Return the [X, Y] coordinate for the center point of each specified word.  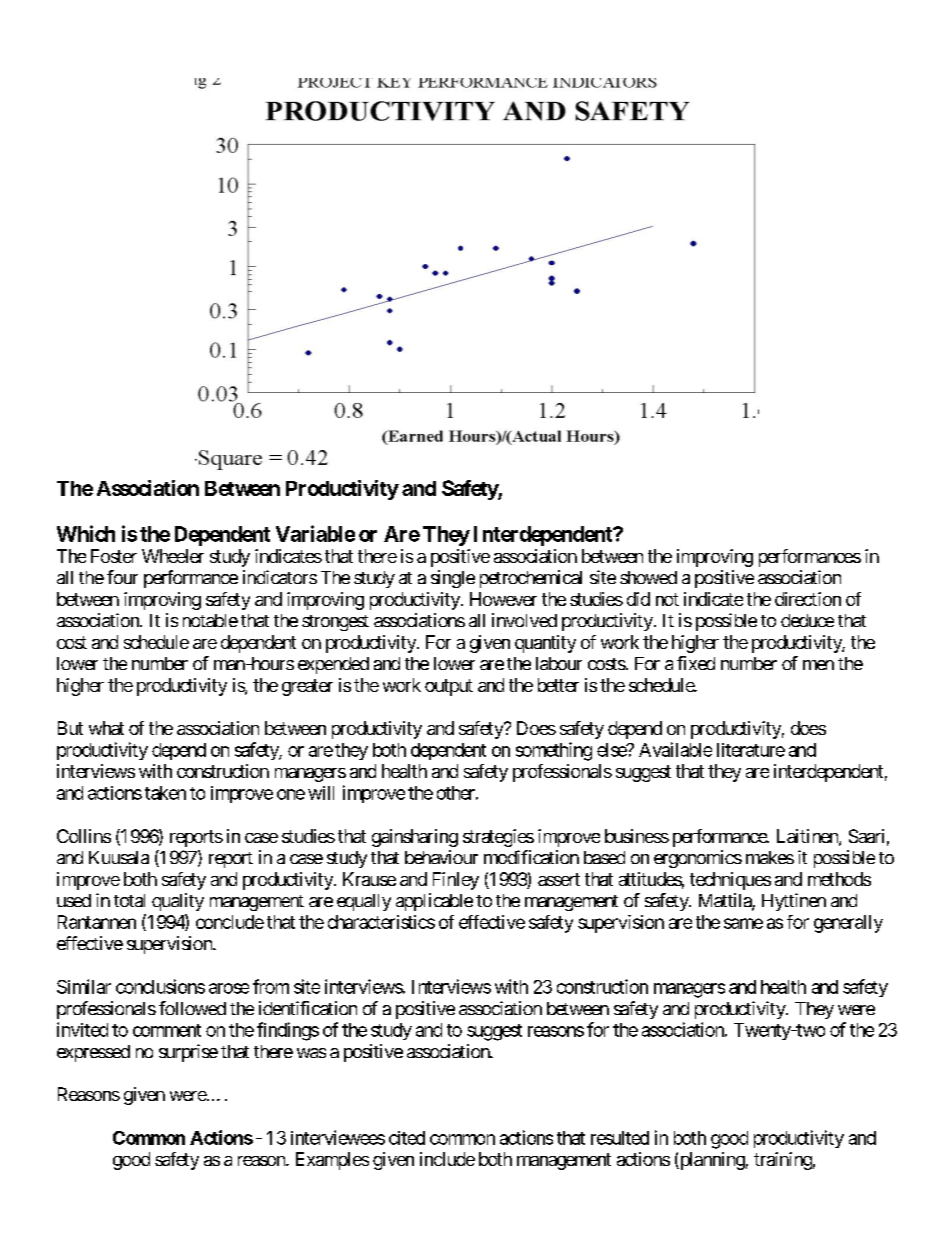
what [106, 728]
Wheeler [173, 556]
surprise [188, 1053]
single [453, 579]
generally [848, 924]
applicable [434, 902]
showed [648, 577]
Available [675, 749]
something [554, 751]
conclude [230, 922]
